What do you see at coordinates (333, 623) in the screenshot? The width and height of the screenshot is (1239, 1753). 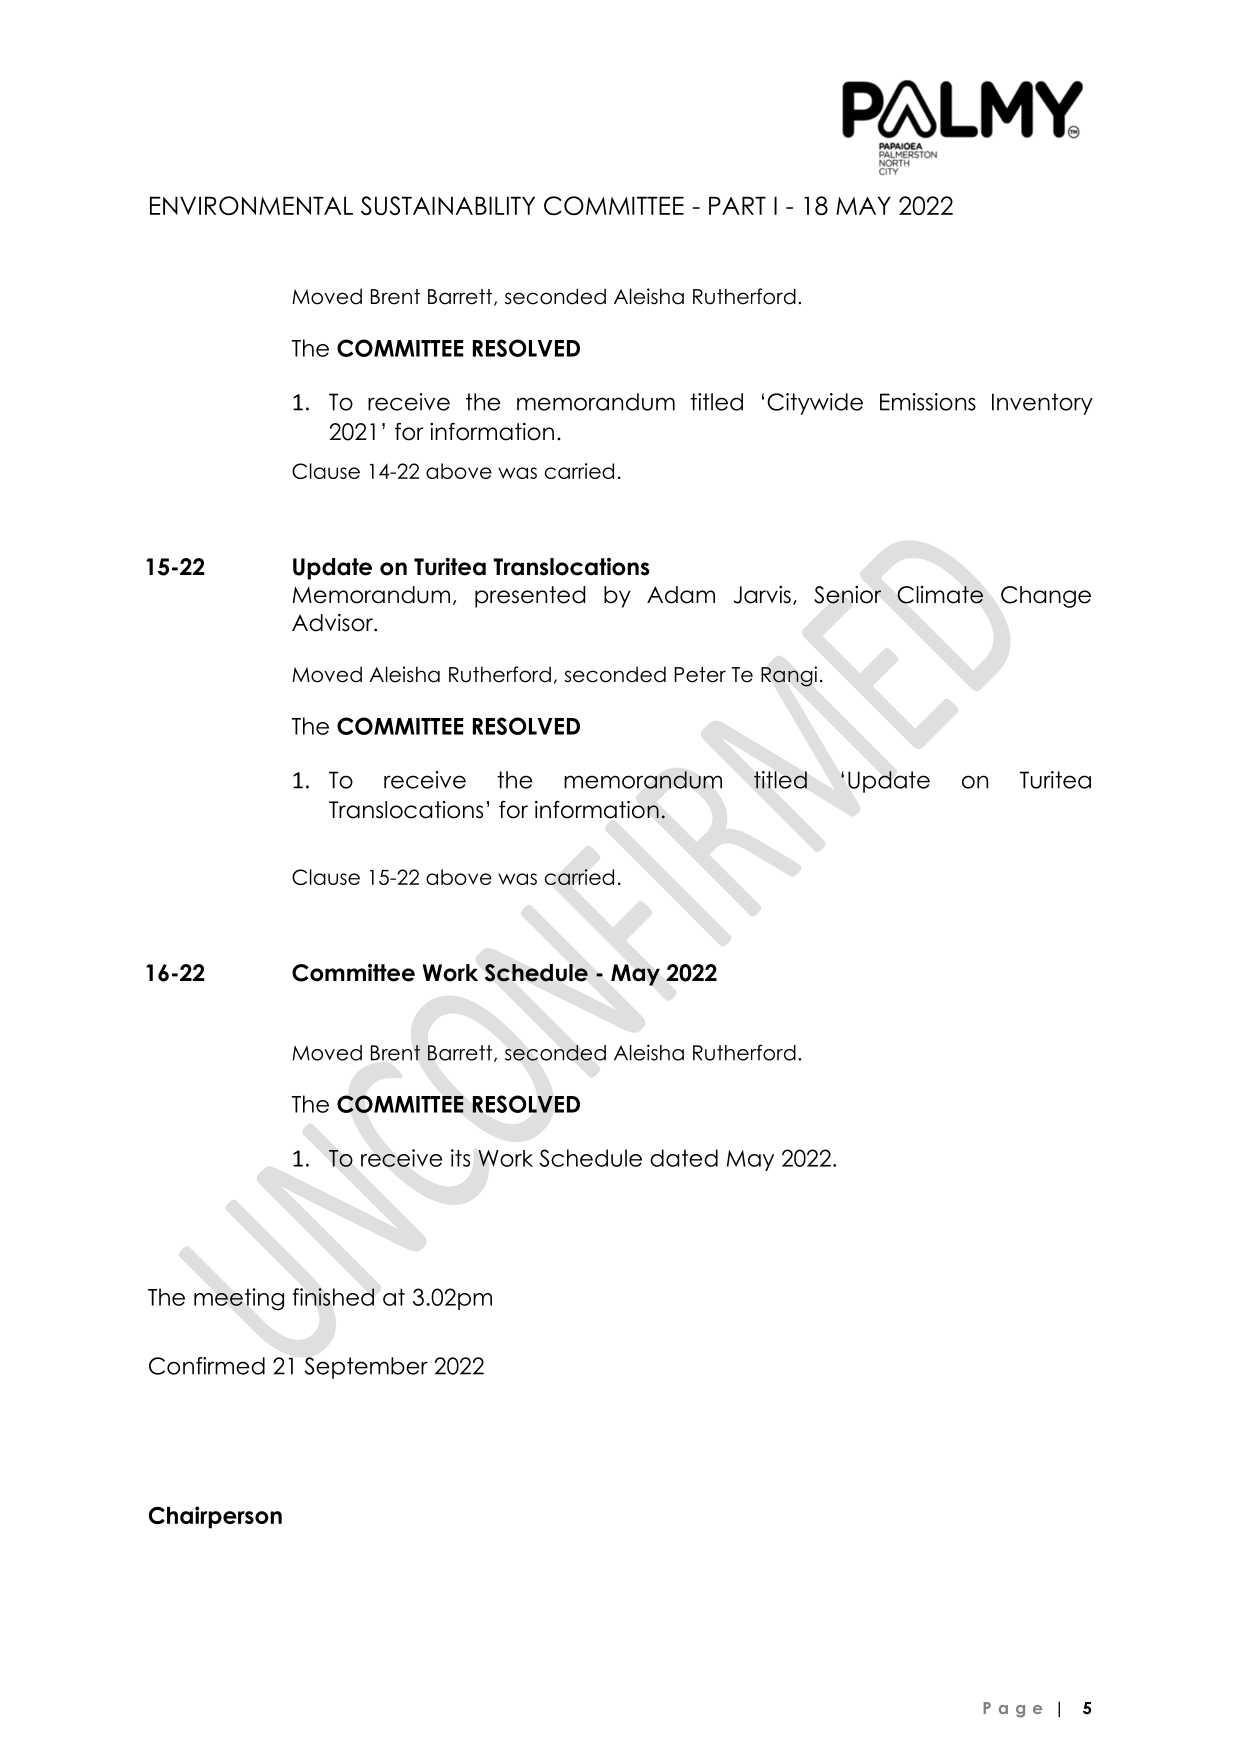 I see `Advisor` at bounding box center [333, 623].
